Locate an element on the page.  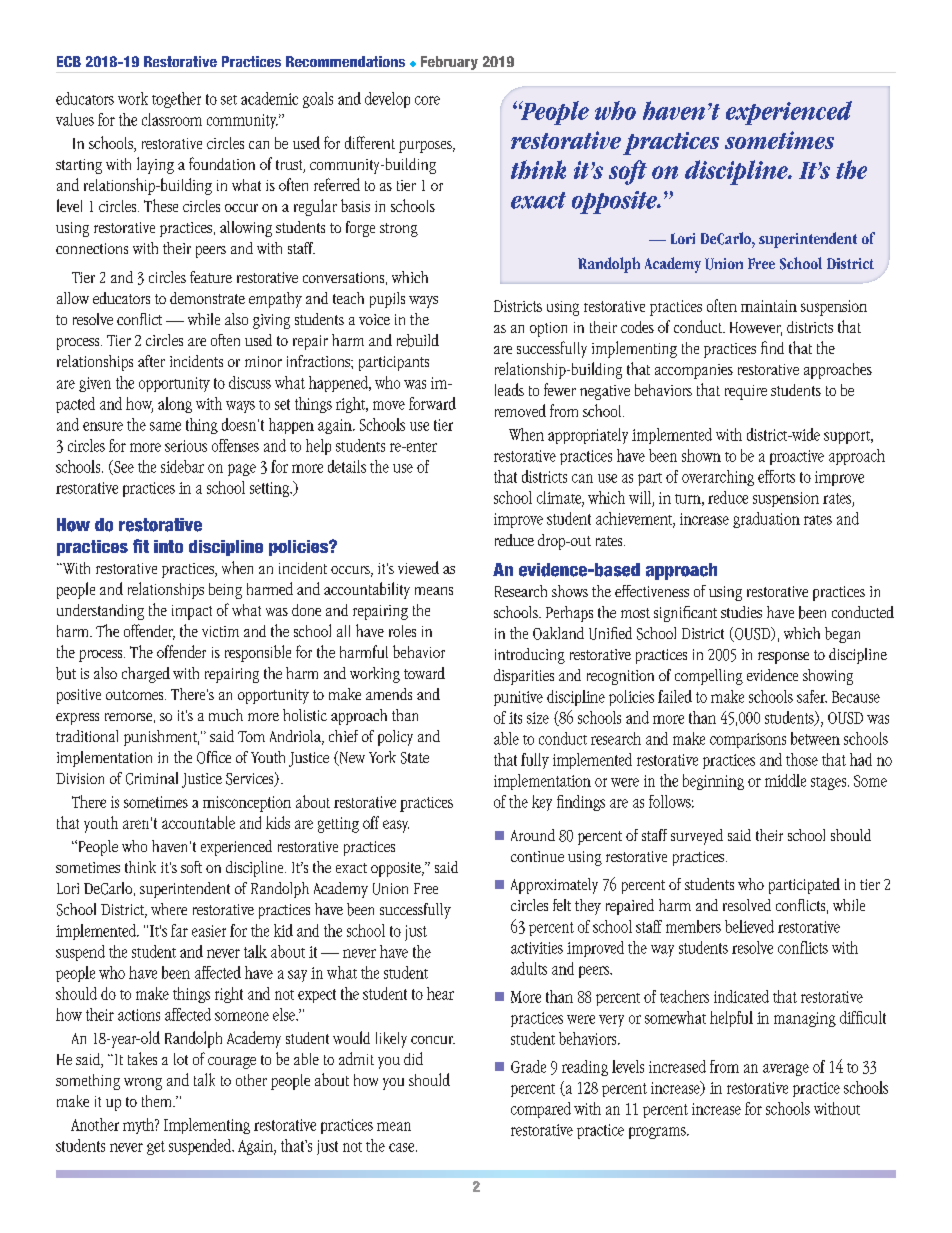
studies is located at coordinates (741, 612).
